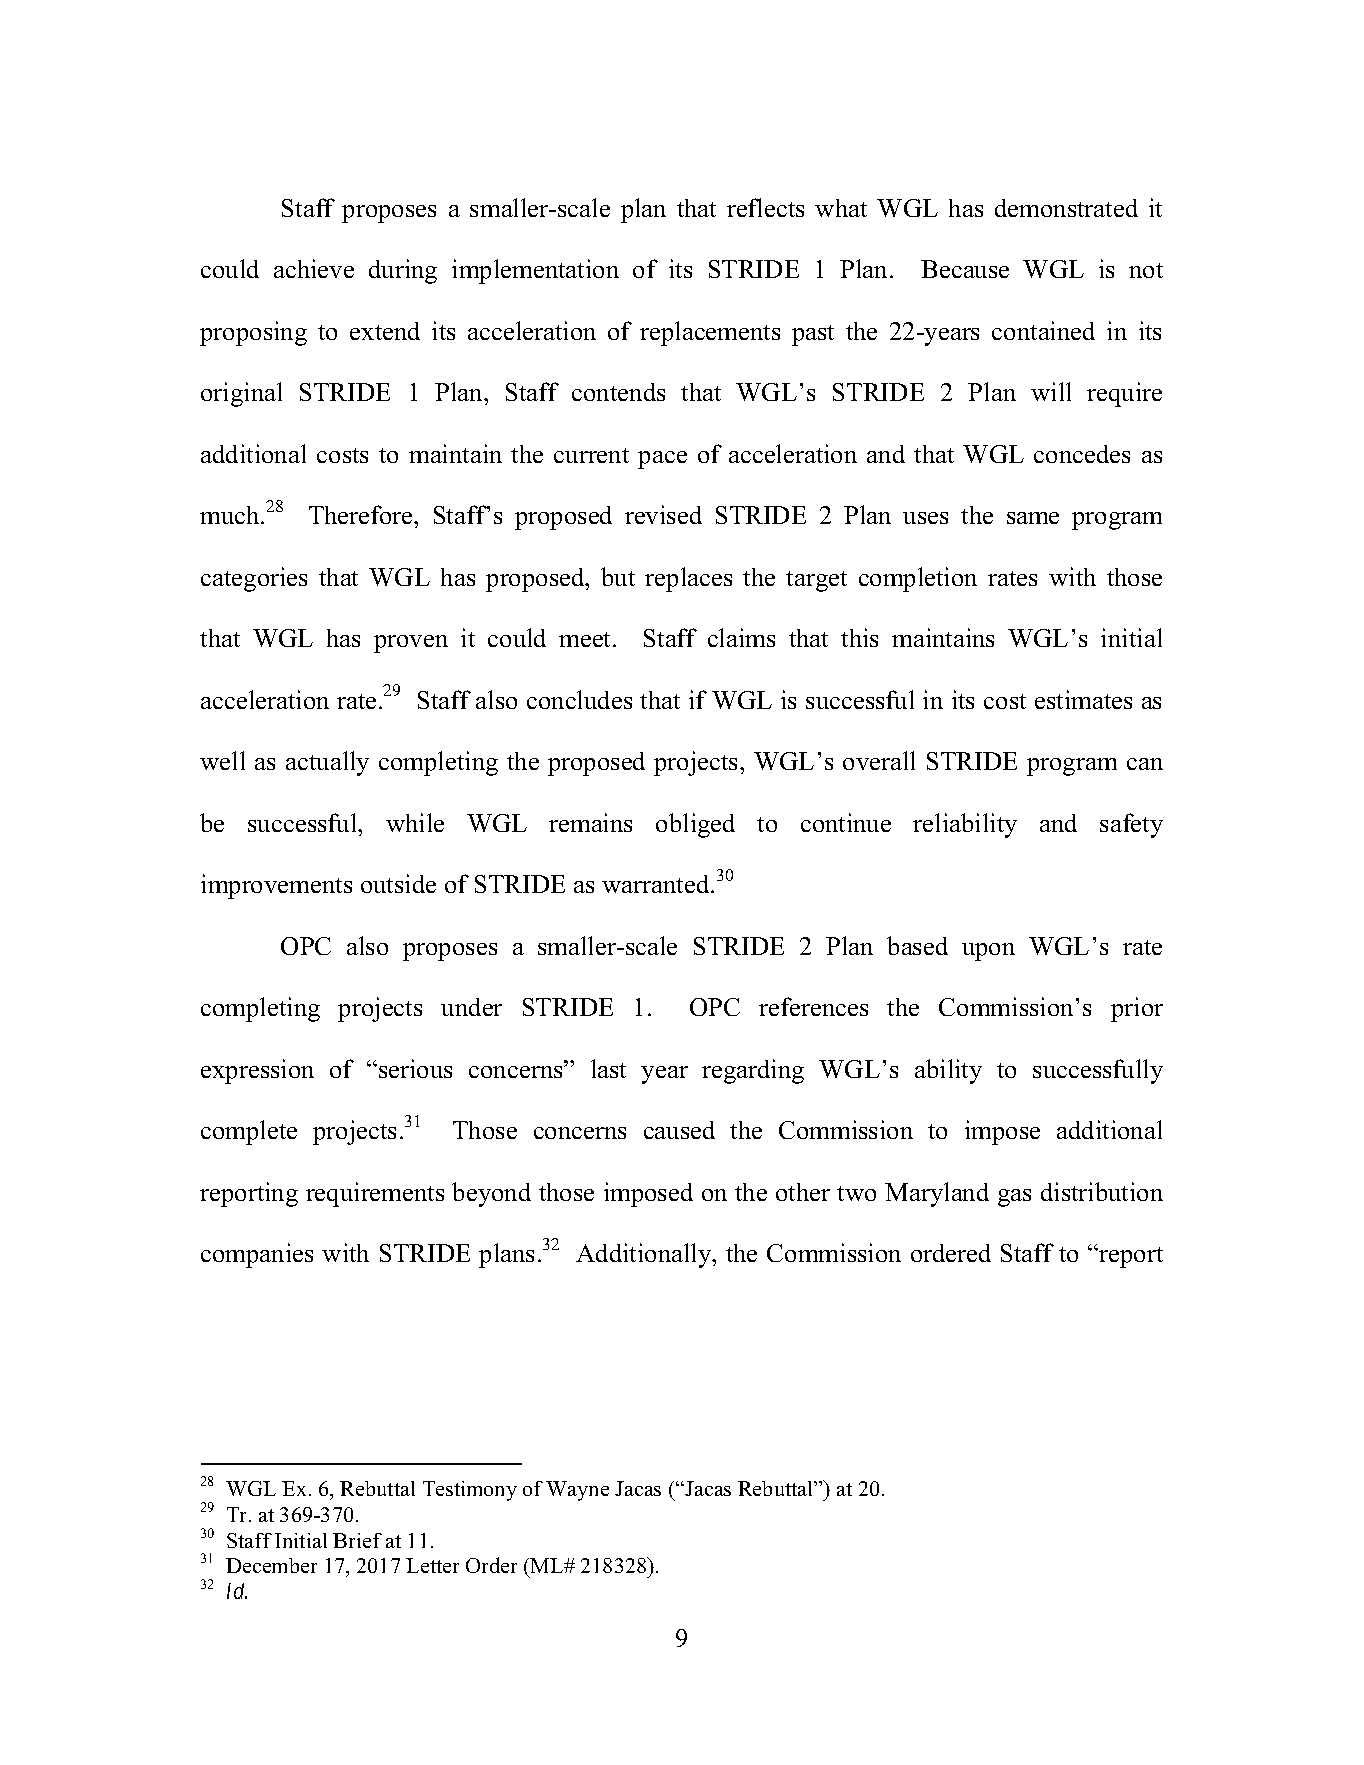  Describe the element at coordinates (695, 825) in the screenshot. I see `obliged` at that location.
